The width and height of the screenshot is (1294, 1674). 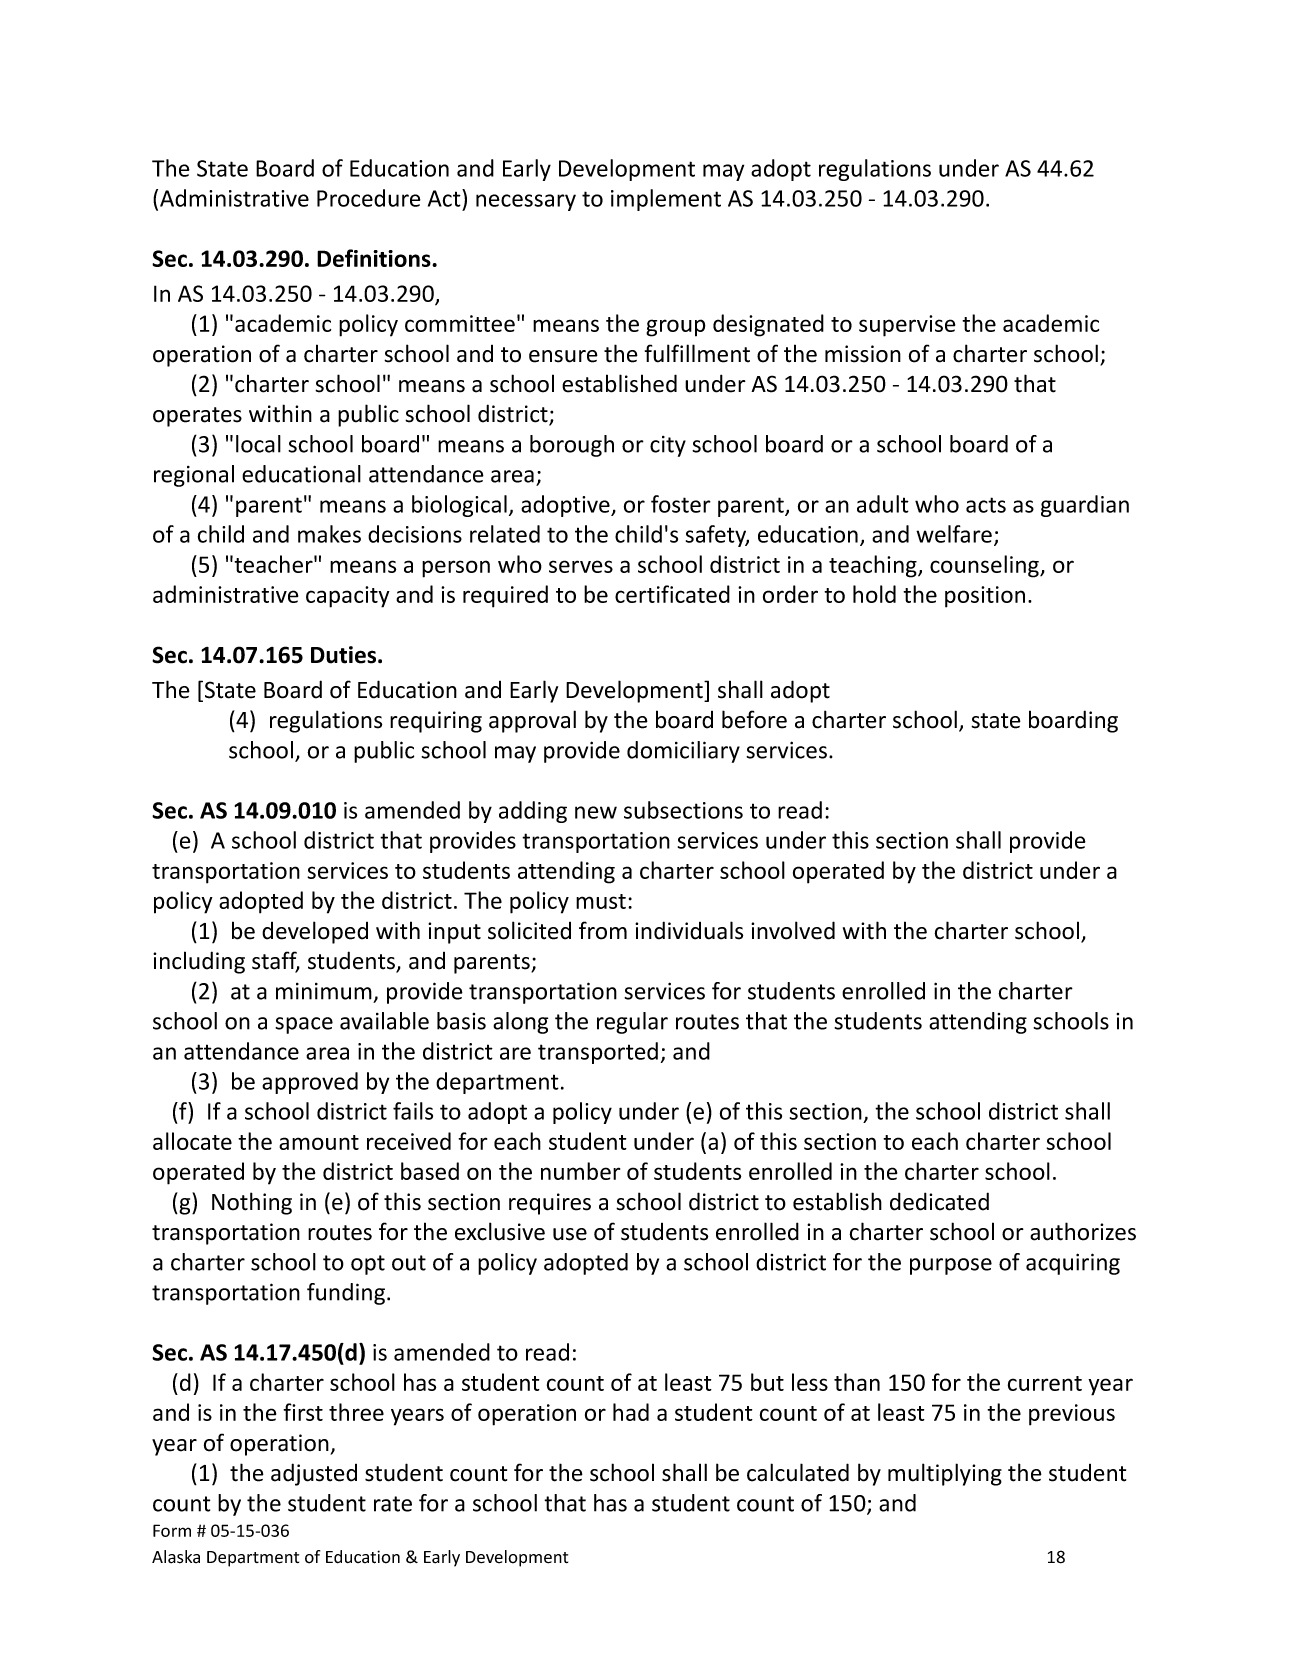 What do you see at coordinates (907, 326) in the screenshot?
I see `supervise` at bounding box center [907, 326].
